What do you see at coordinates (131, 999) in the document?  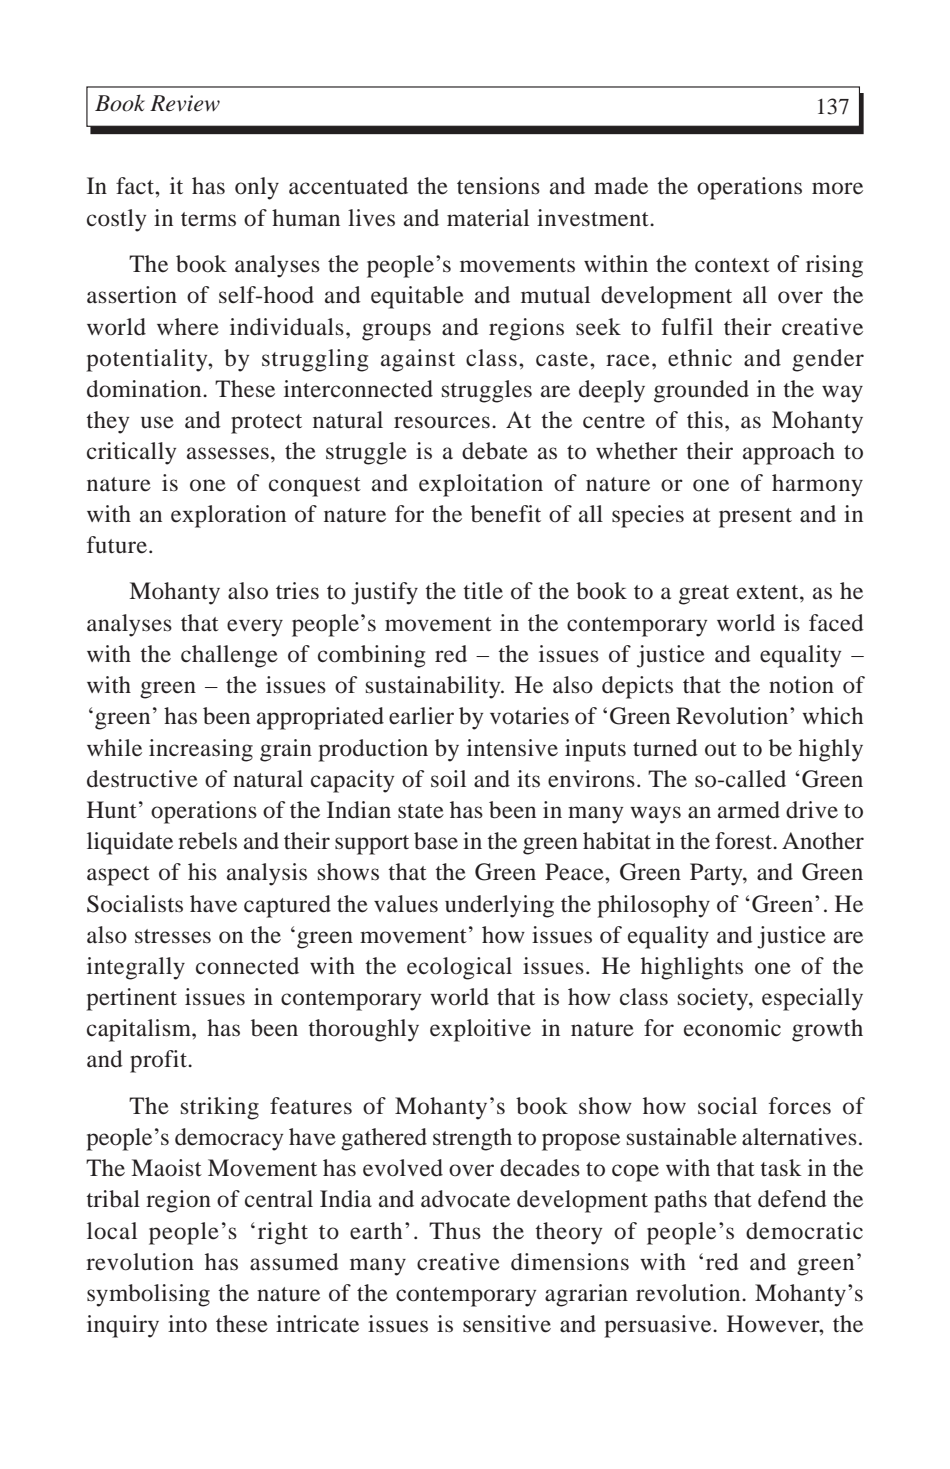 I see `pertinent` at bounding box center [131, 999].
